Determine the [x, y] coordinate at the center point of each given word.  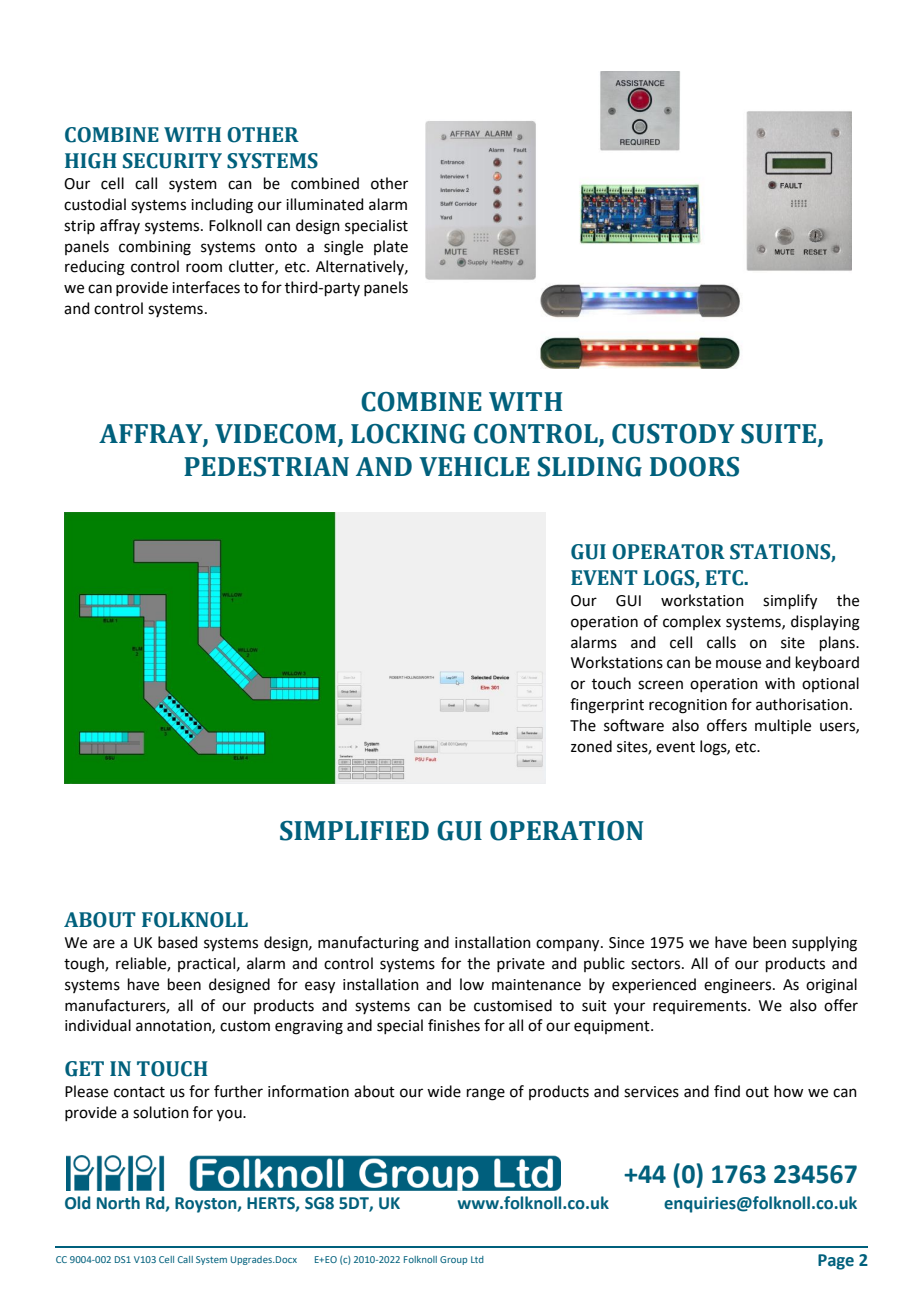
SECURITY [172, 161]
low [472, 984]
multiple [783, 726]
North [118, 1203]
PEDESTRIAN [266, 467]
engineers [739, 986]
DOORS [694, 467]
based [177, 942]
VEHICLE [474, 467]
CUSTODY [673, 434]
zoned [591, 746]
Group [453, 1260]
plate [391, 247]
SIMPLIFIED [354, 831]
